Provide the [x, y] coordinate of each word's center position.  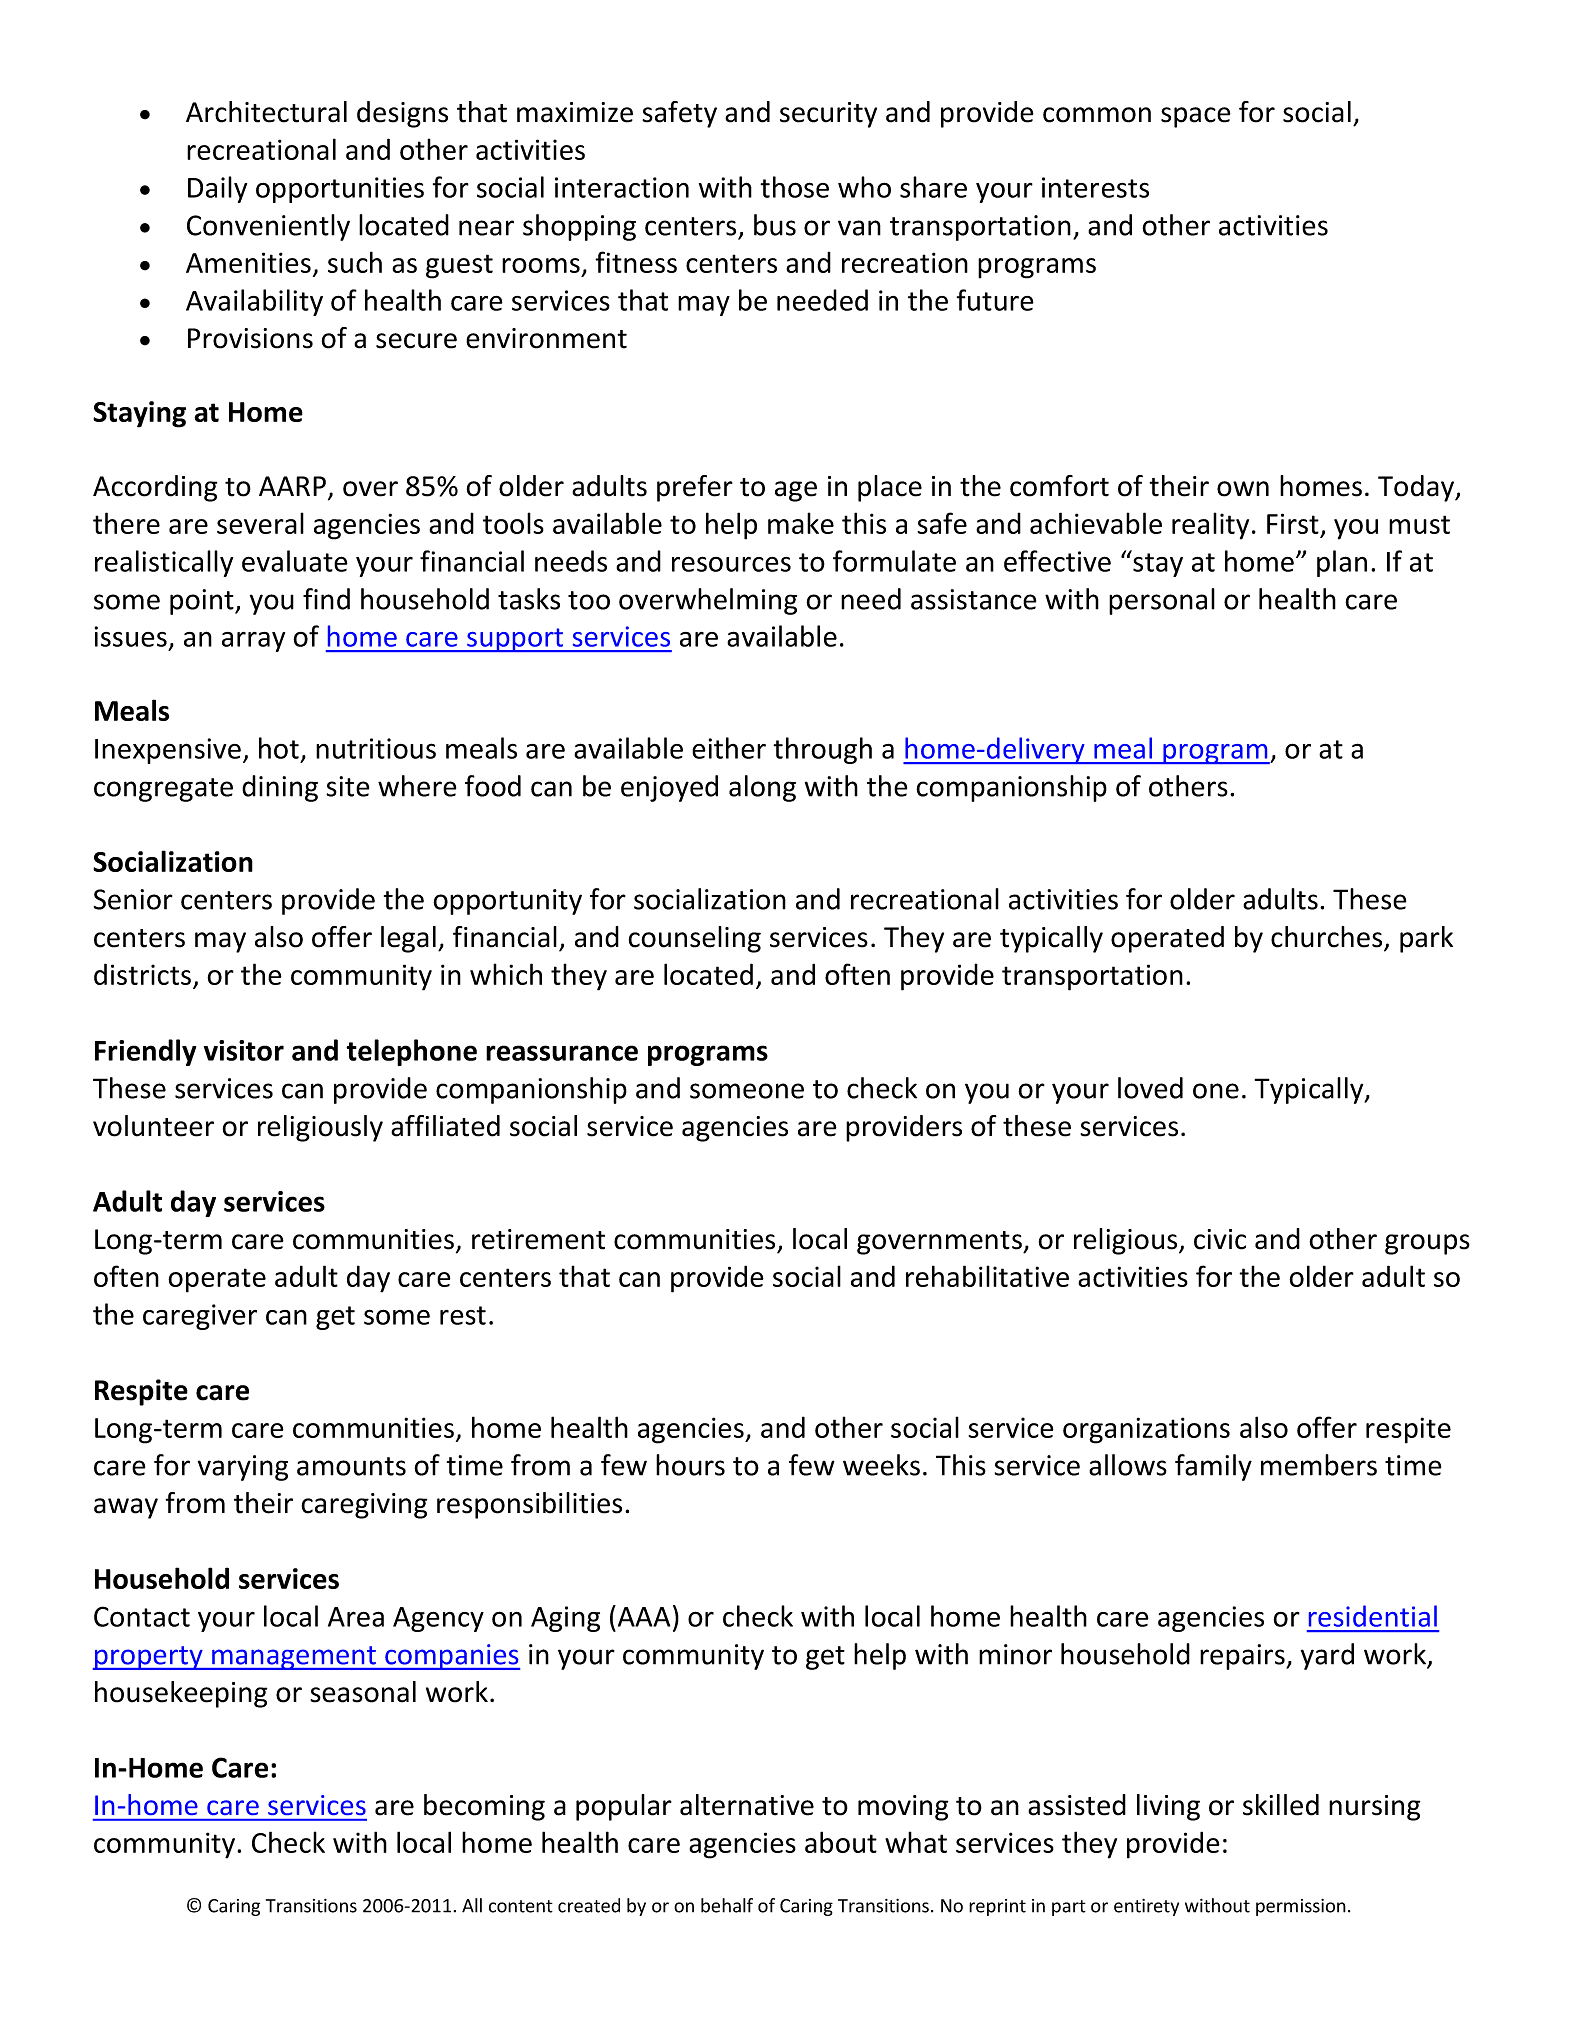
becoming [484, 1807]
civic [1220, 1239]
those [794, 187]
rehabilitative [987, 1276]
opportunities [340, 190]
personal [1162, 601]
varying [243, 1468]
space [1196, 117]
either [729, 748]
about [841, 1842]
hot [279, 748]
